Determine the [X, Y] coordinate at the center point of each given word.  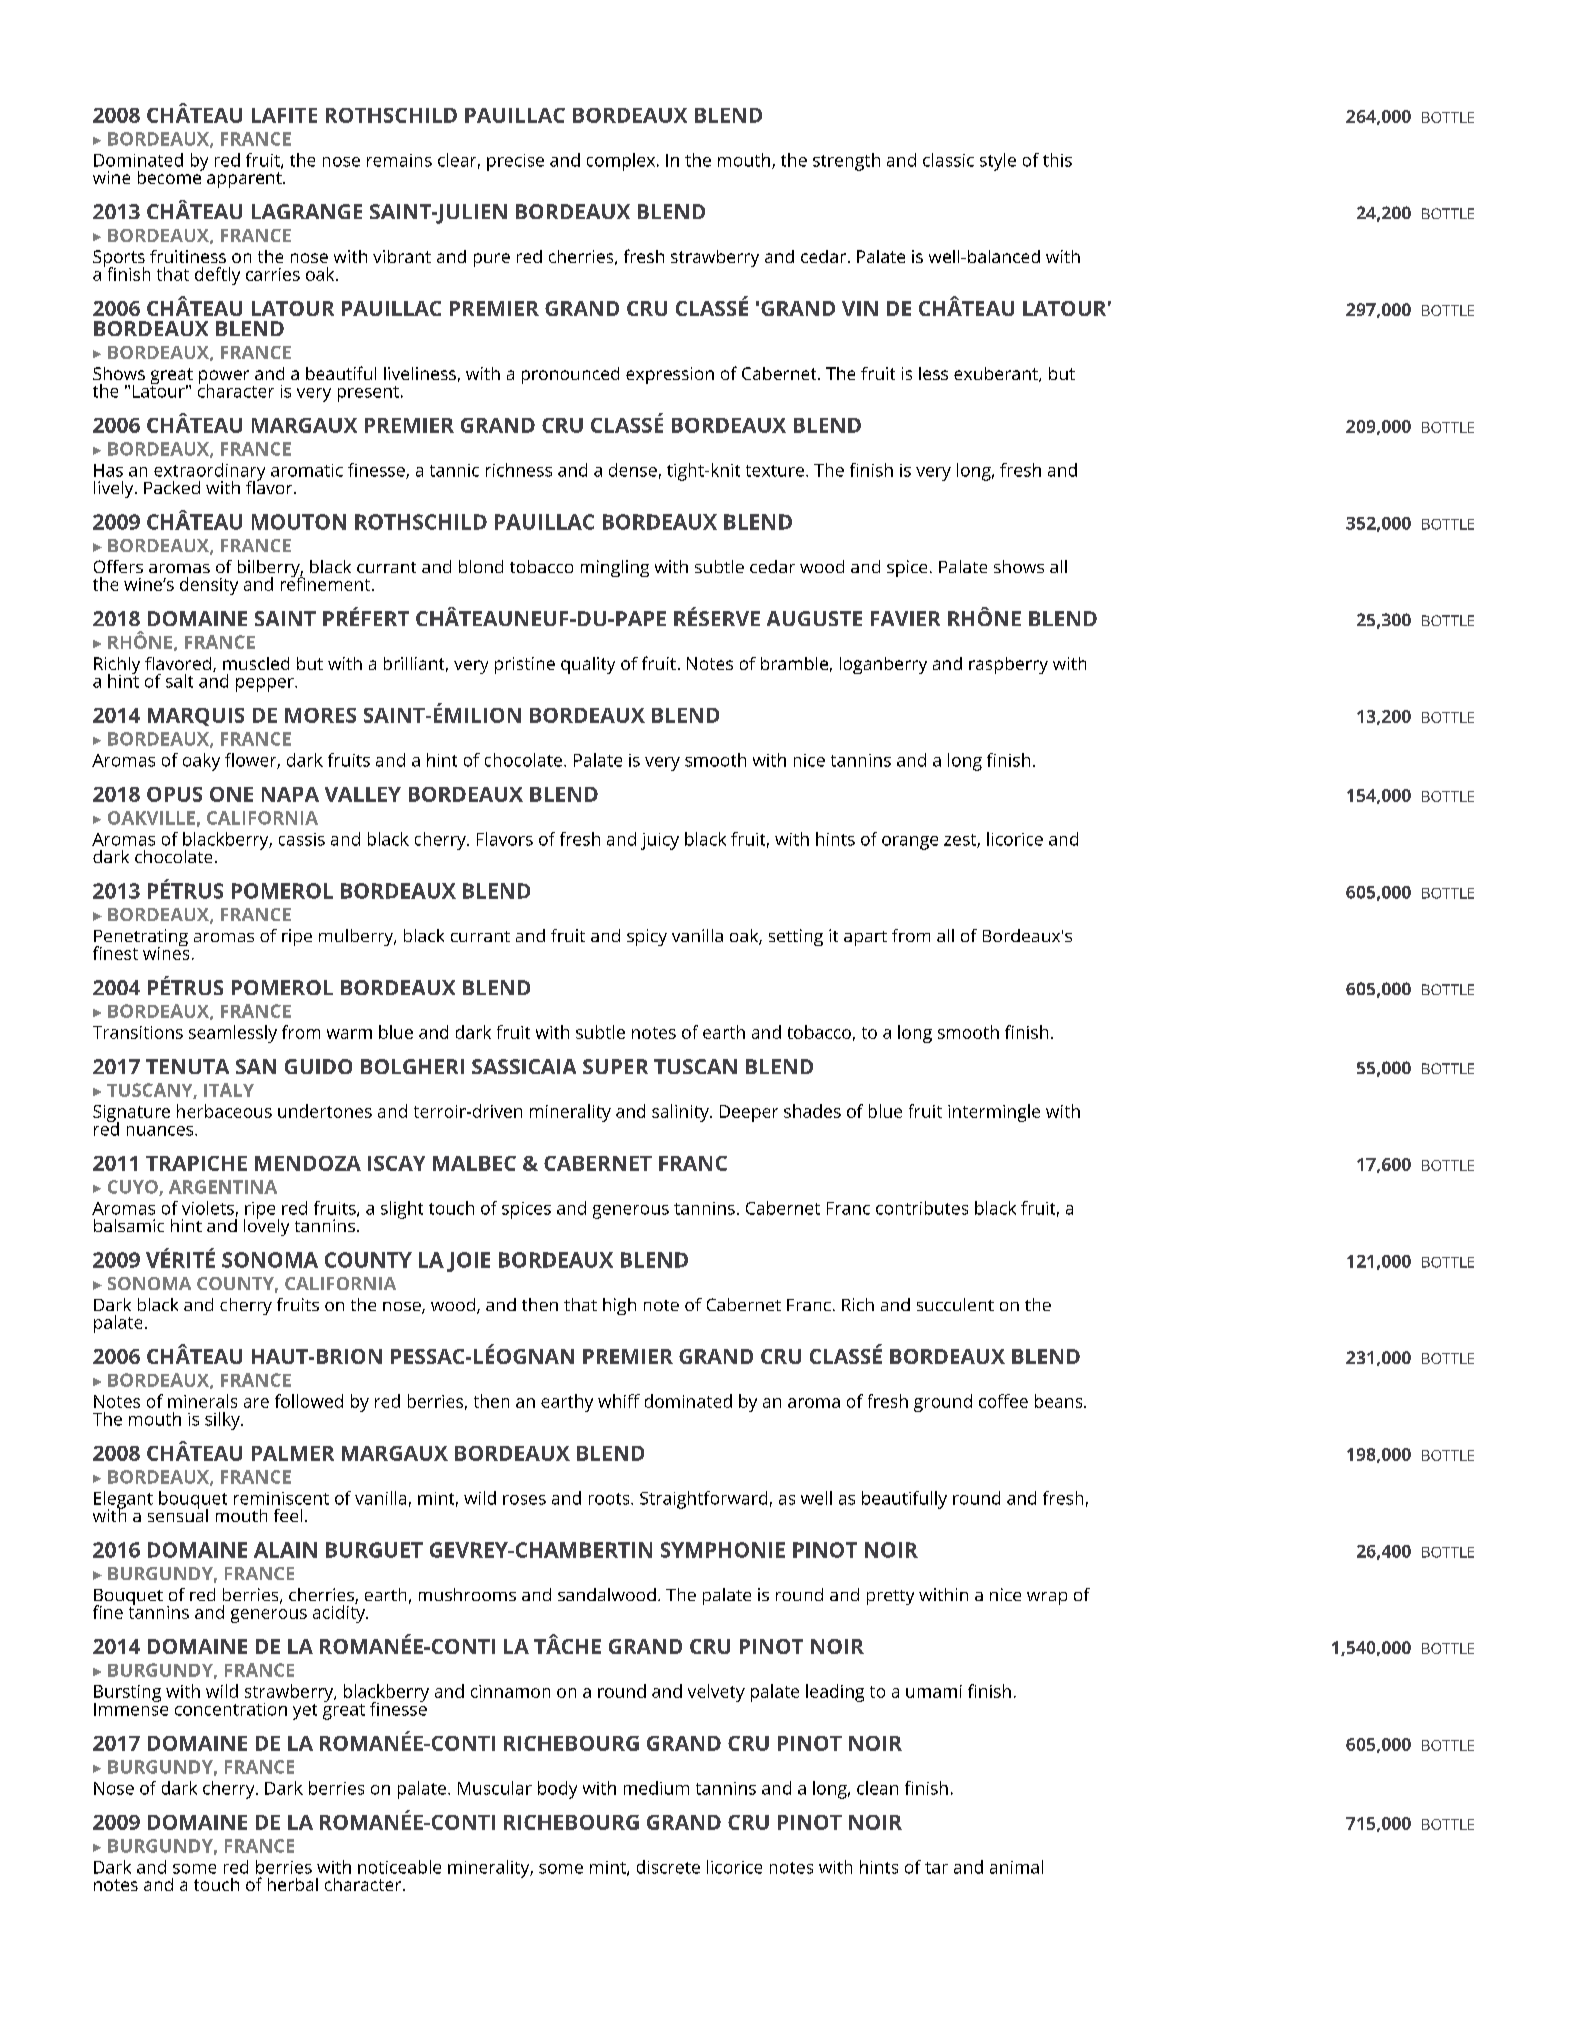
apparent [245, 180]
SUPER [615, 1066]
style [998, 162]
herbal [293, 1884]
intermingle [994, 1113]
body [557, 1790]
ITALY [229, 1090]
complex [621, 162]
